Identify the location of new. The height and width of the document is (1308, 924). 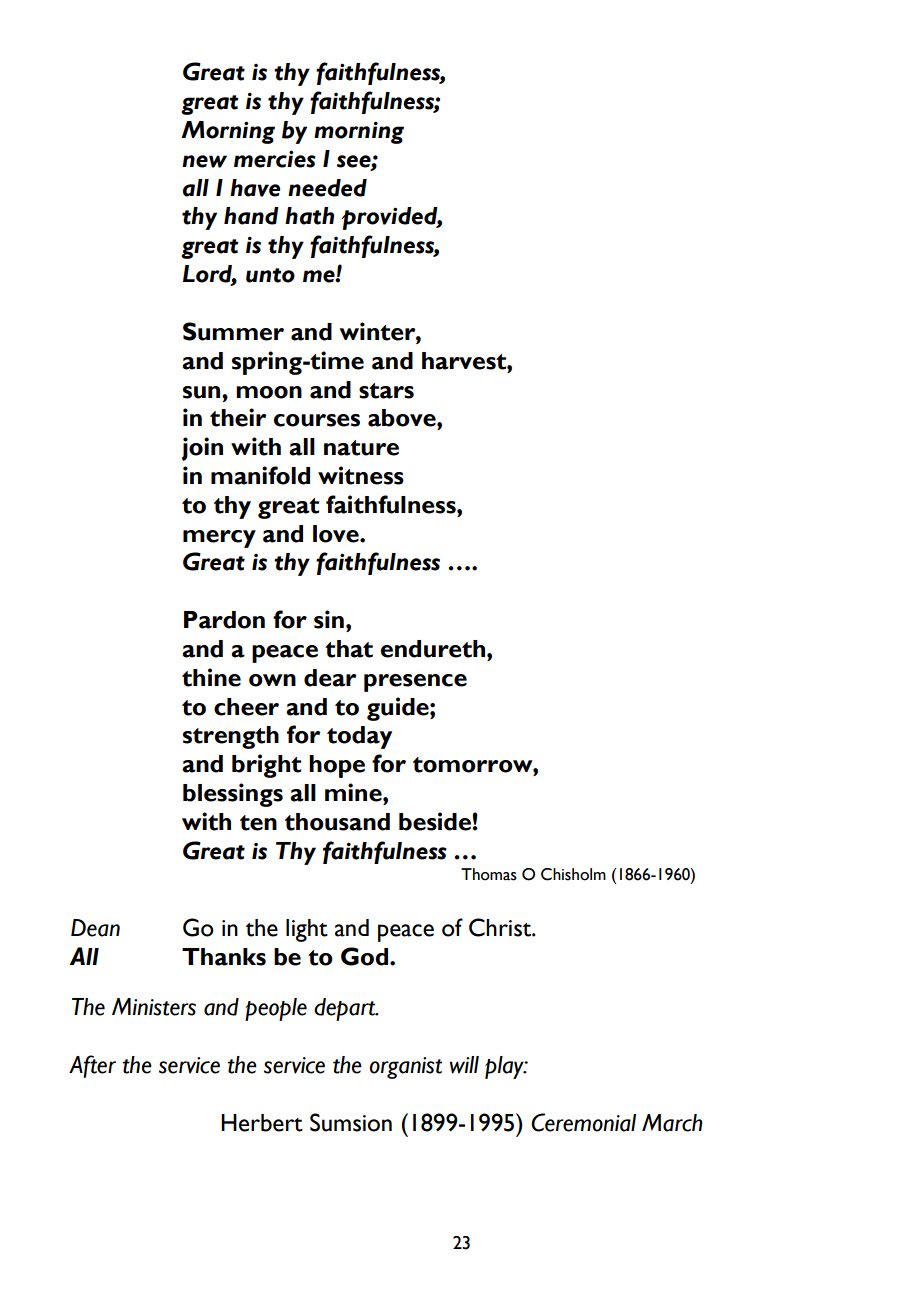
(204, 161).
